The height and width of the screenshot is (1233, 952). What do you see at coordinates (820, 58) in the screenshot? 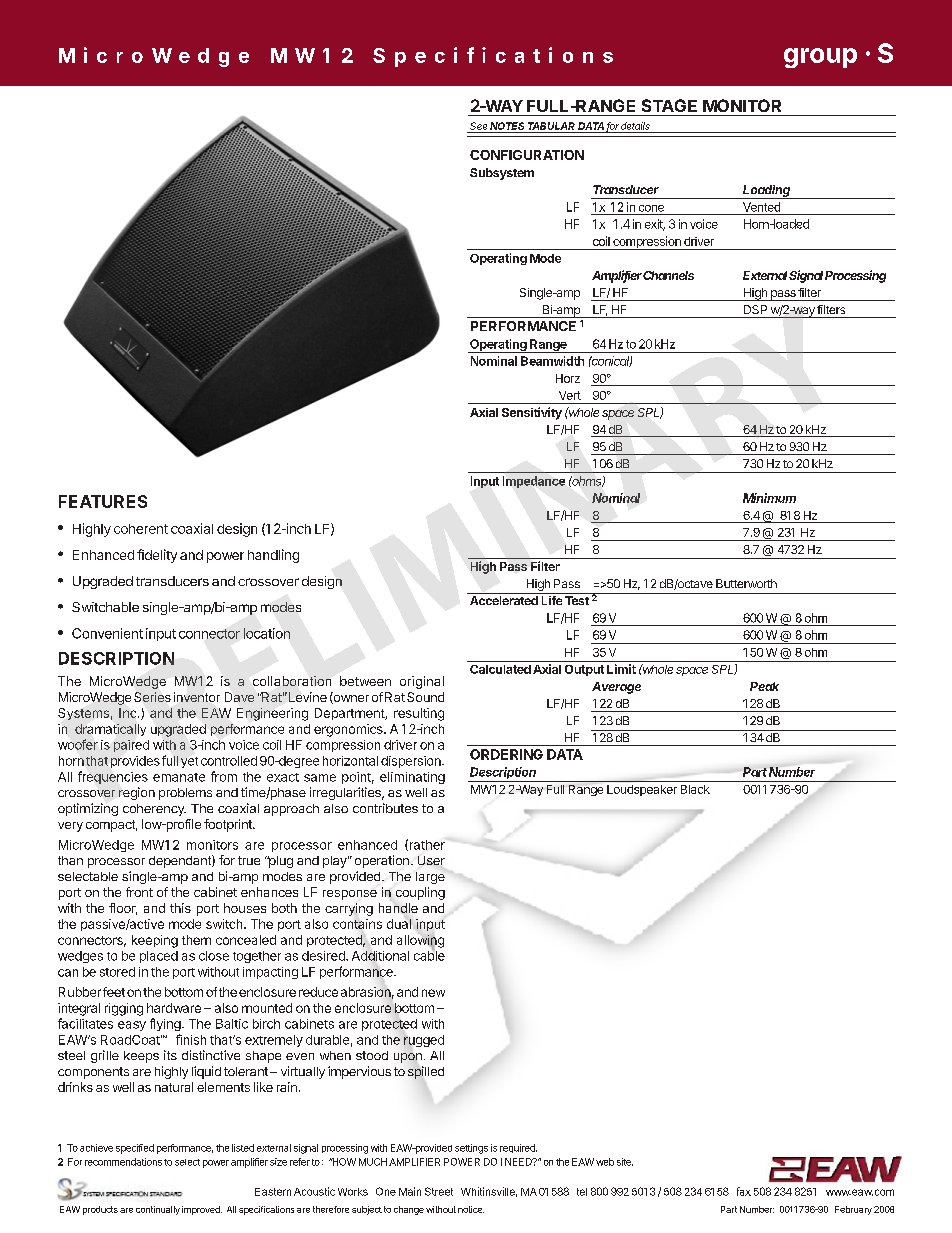
I see `group` at bounding box center [820, 58].
